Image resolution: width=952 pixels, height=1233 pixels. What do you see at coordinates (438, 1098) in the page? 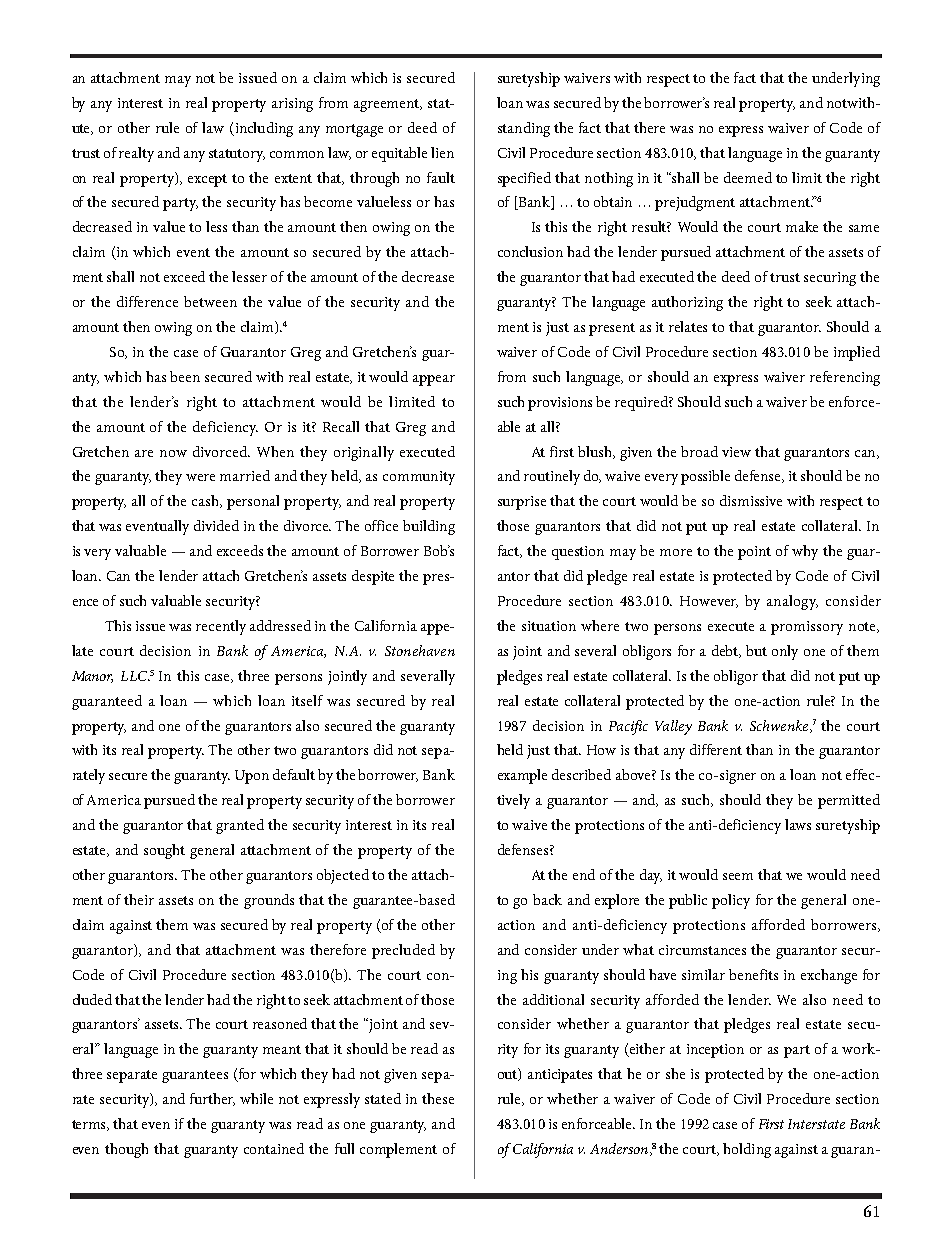
I see `these` at bounding box center [438, 1098].
